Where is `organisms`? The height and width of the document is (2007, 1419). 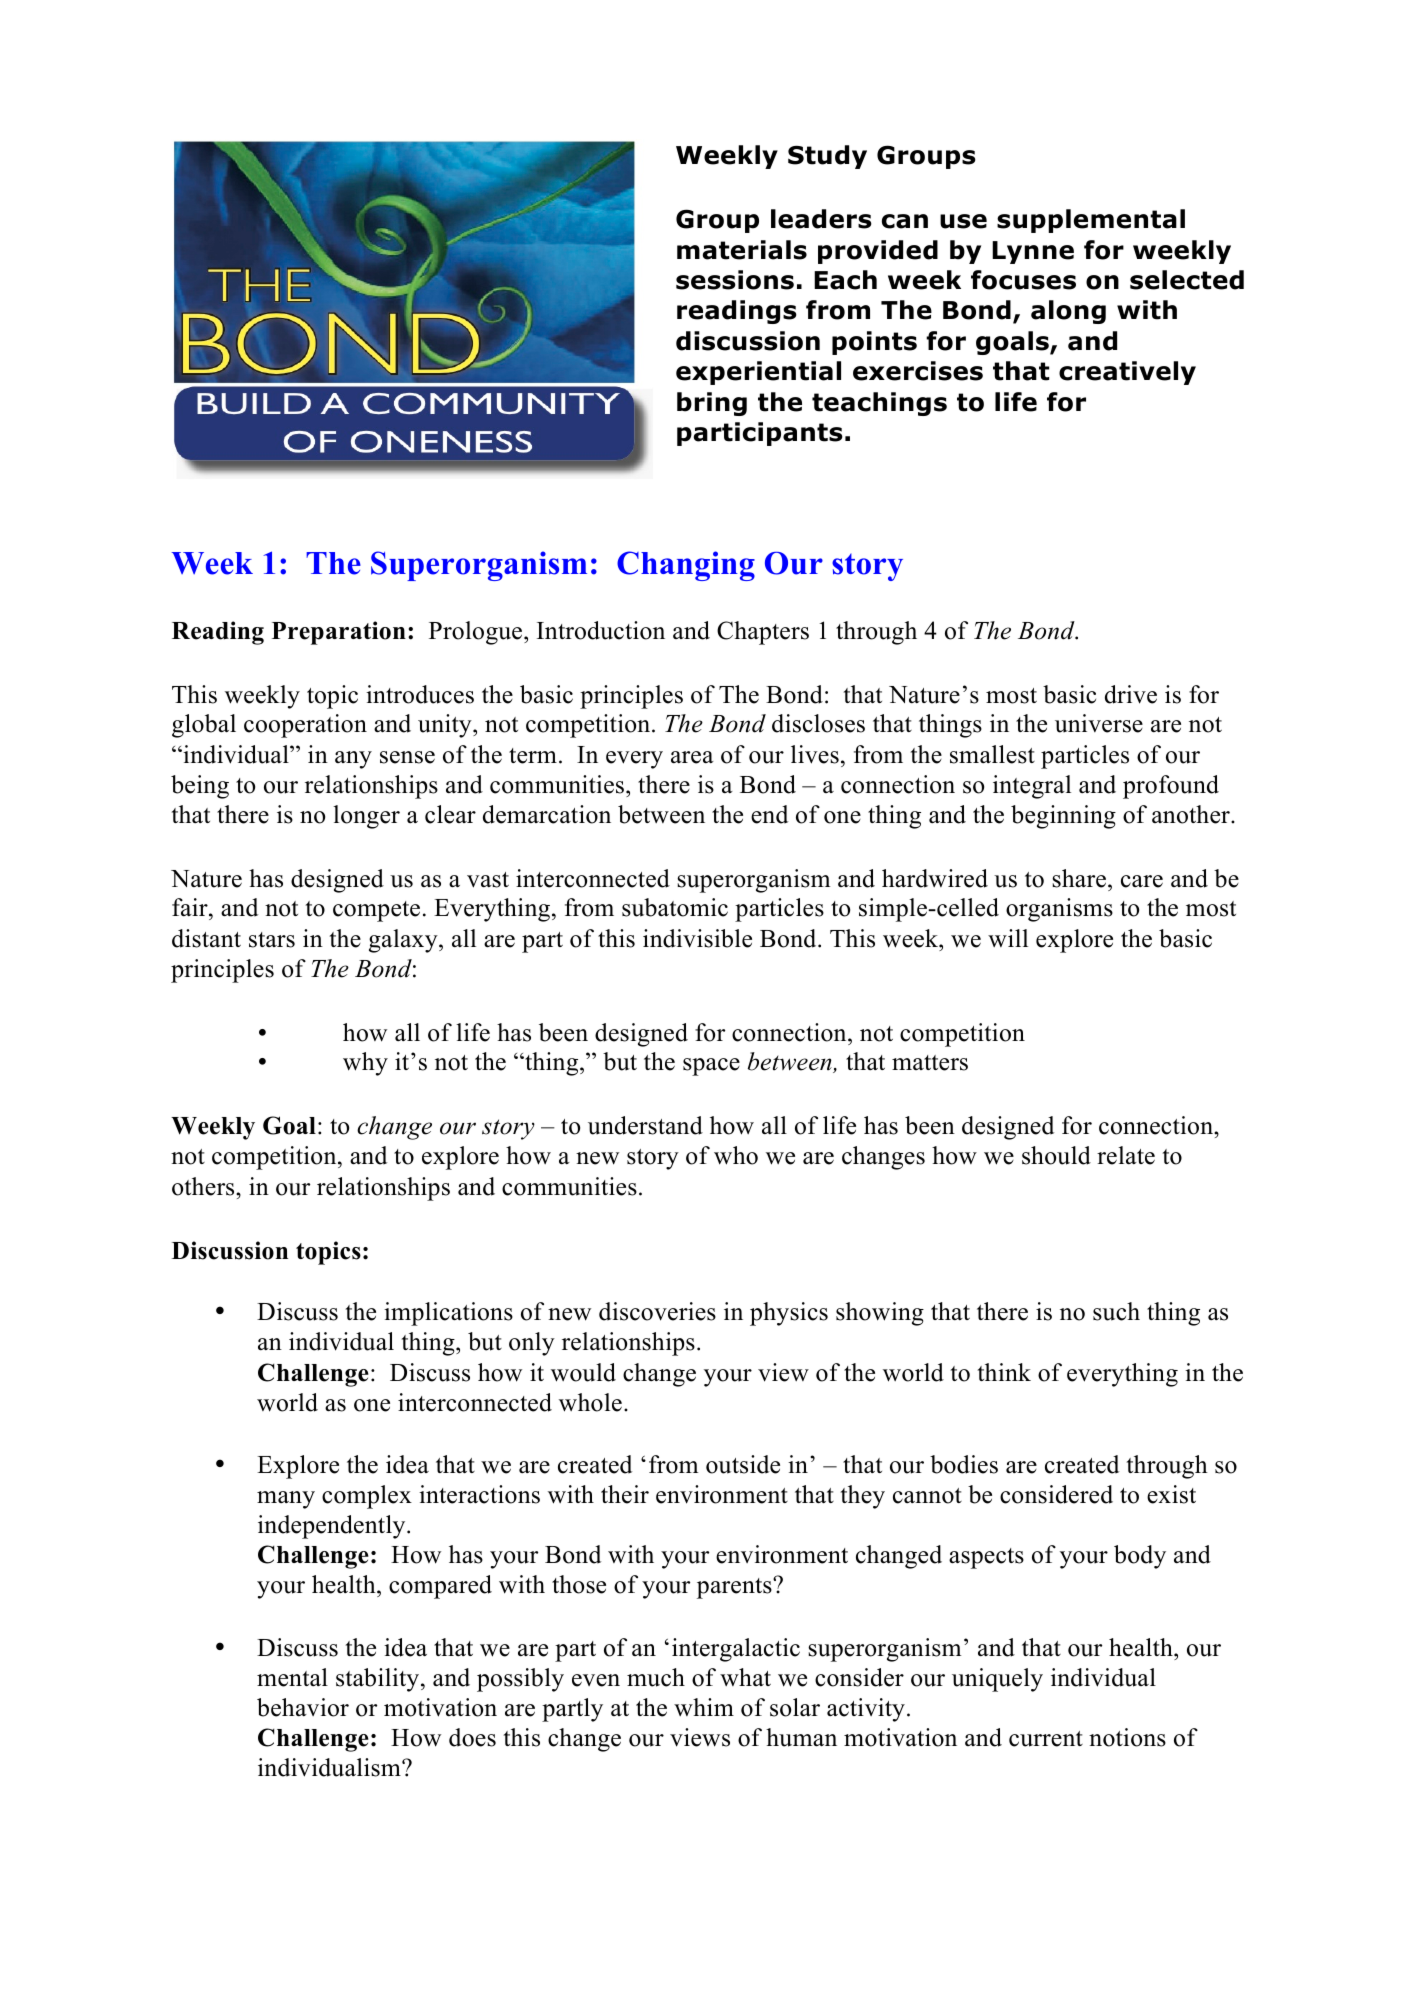
organisms is located at coordinates (1059, 910).
